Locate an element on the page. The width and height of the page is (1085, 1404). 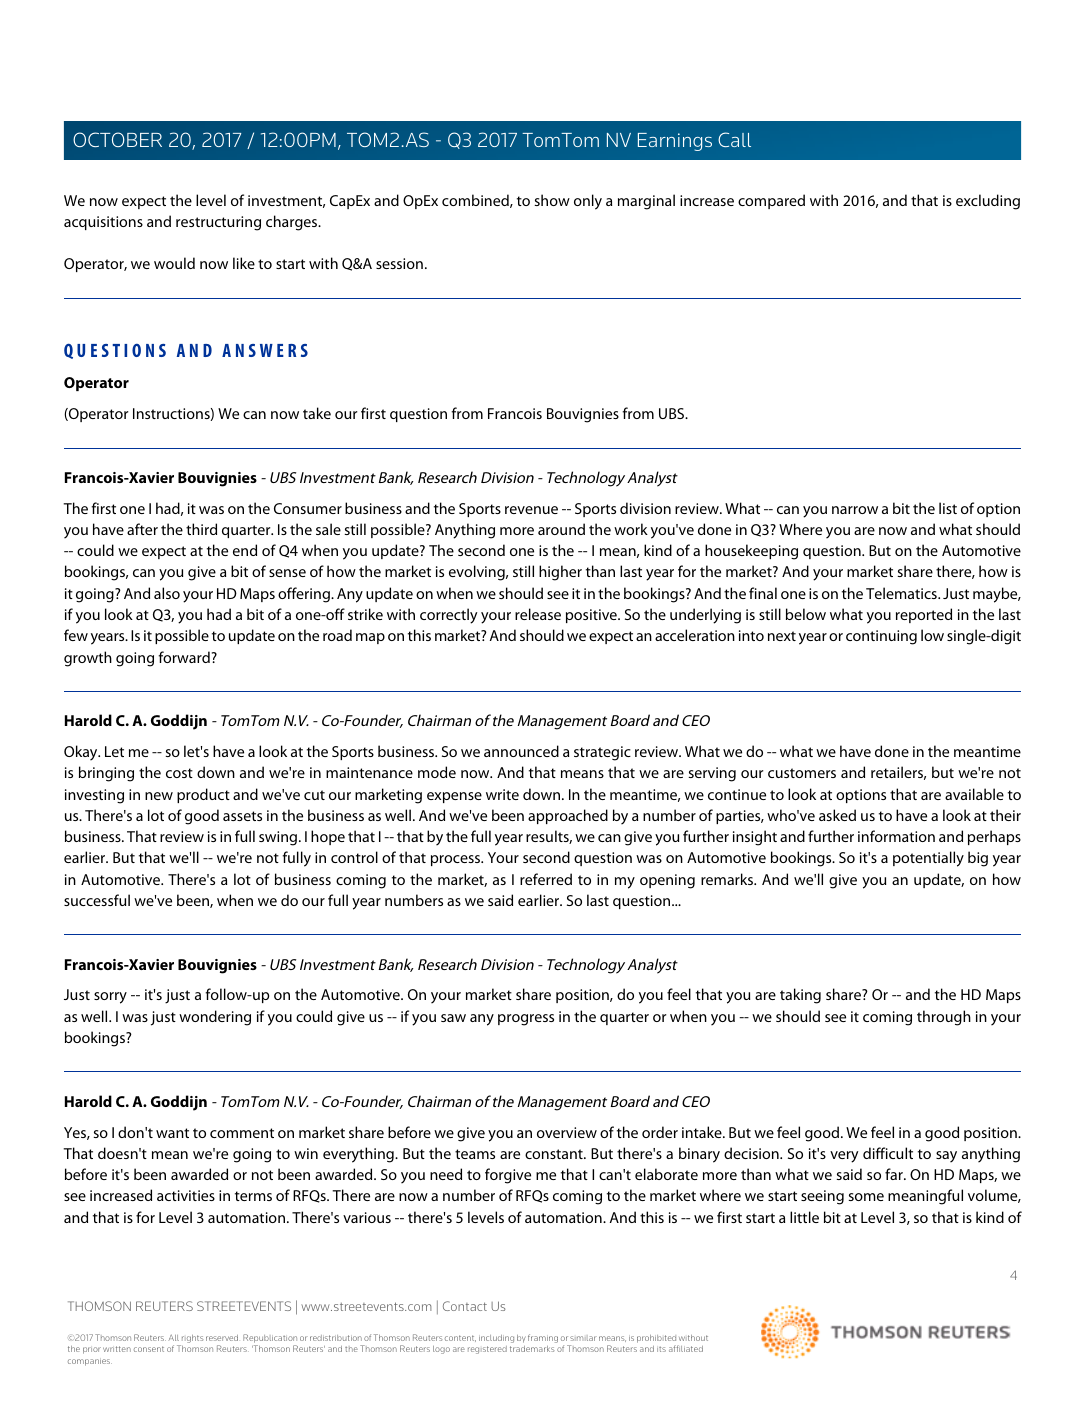
through is located at coordinates (944, 1018).
